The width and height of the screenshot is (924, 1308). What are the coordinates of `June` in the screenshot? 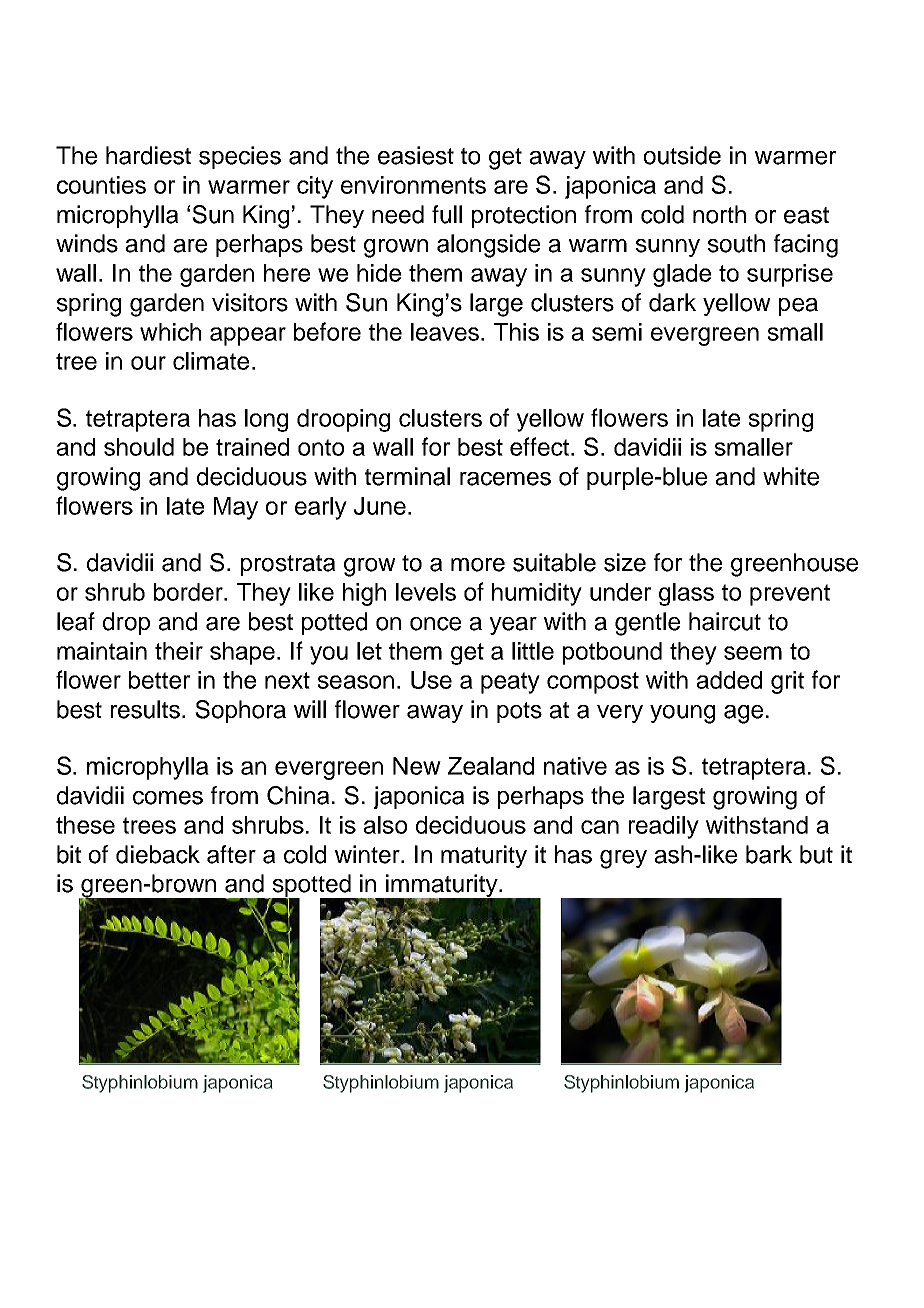 It's located at (380, 506).
